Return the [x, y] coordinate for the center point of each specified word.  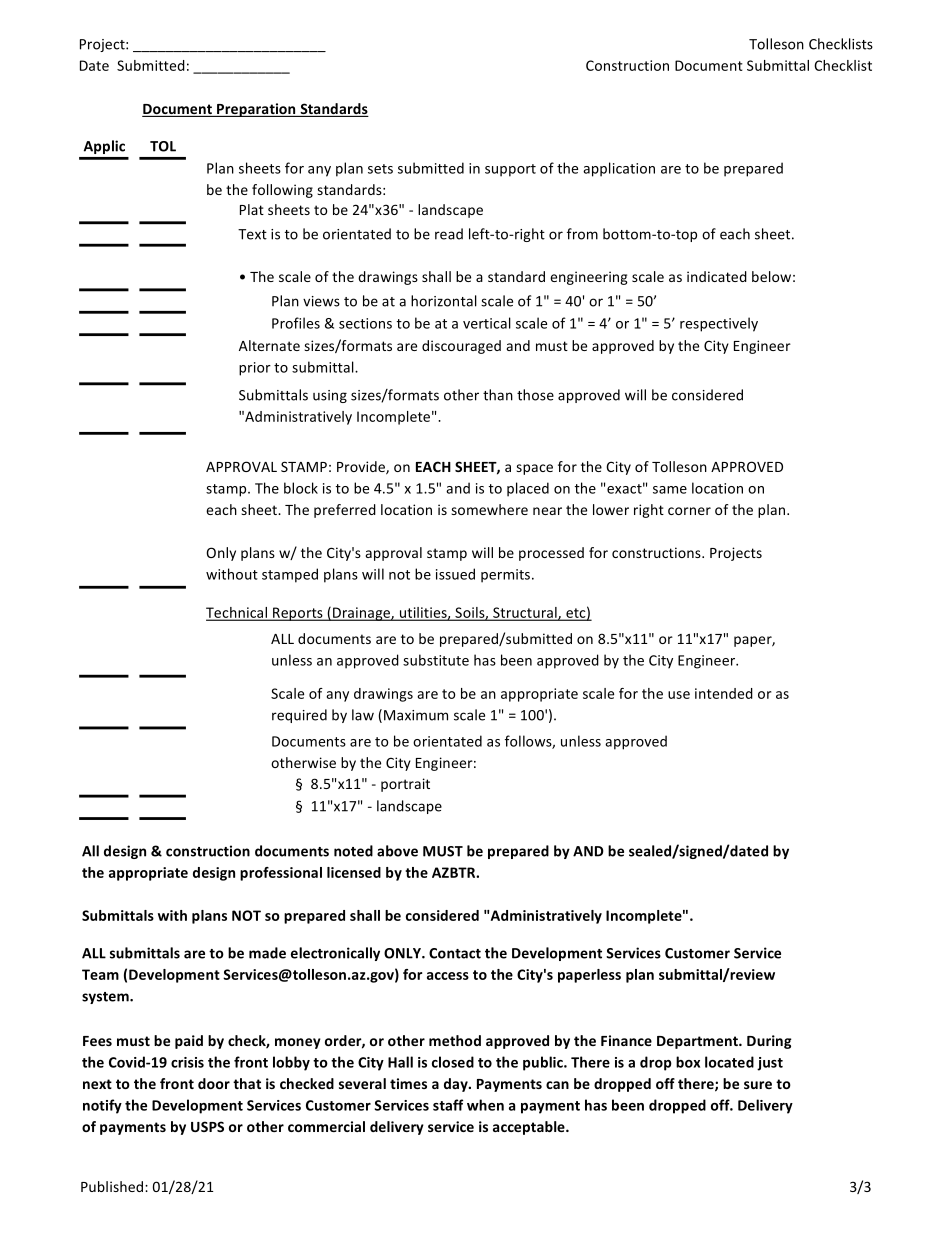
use [679, 695]
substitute [436, 660]
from [582, 234]
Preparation [256, 110]
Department [698, 1042]
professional [281, 874]
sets [380, 169]
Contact [455, 953]
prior [255, 369]
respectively [719, 324]
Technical [237, 613]
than [498, 395]
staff [448, 1105]
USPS [207, 1126]
